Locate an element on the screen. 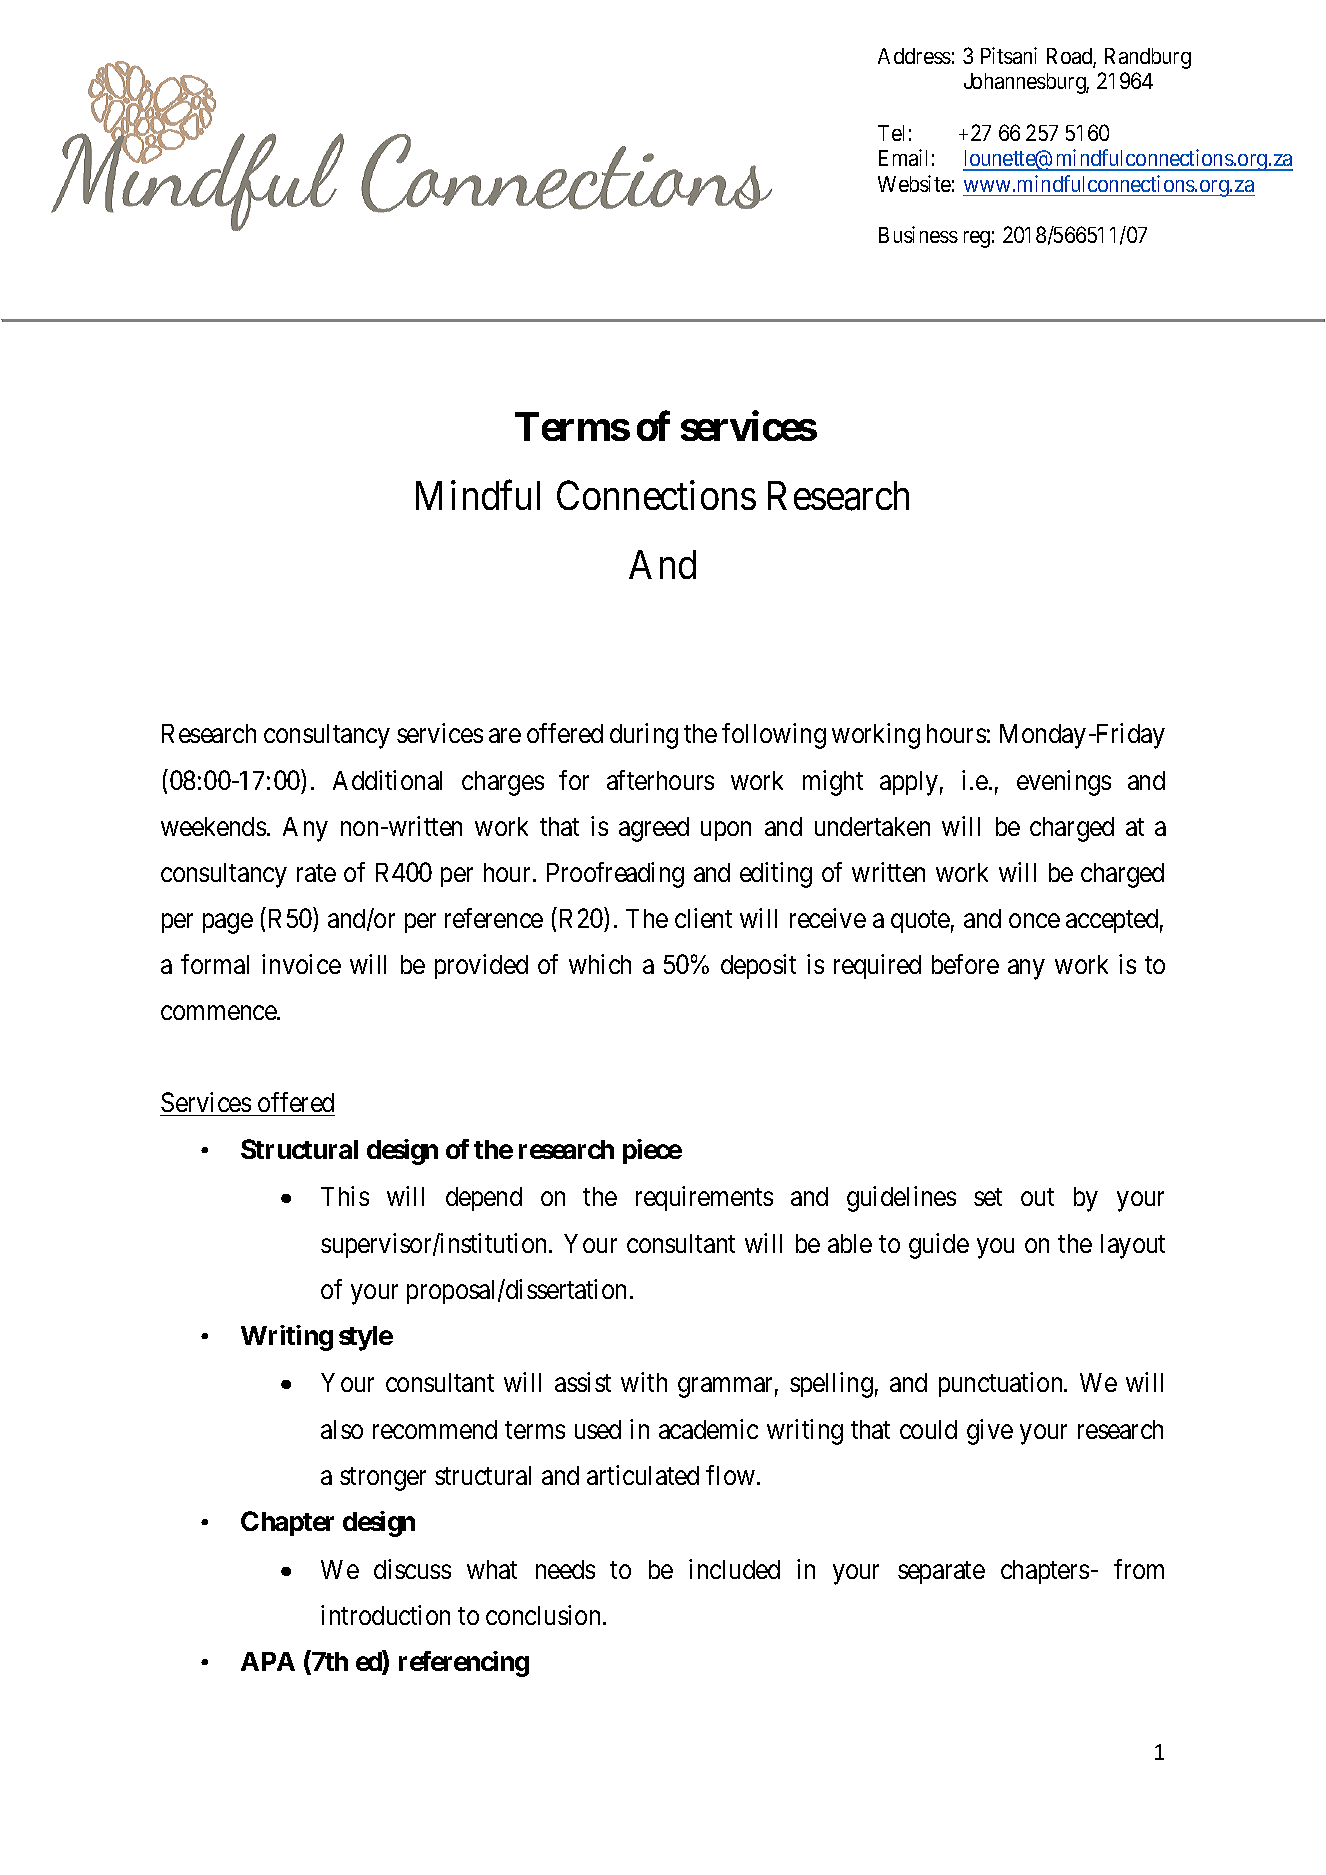 This screenshot has height=1875, width=1326. Email is located at coordinates (903, 157).
